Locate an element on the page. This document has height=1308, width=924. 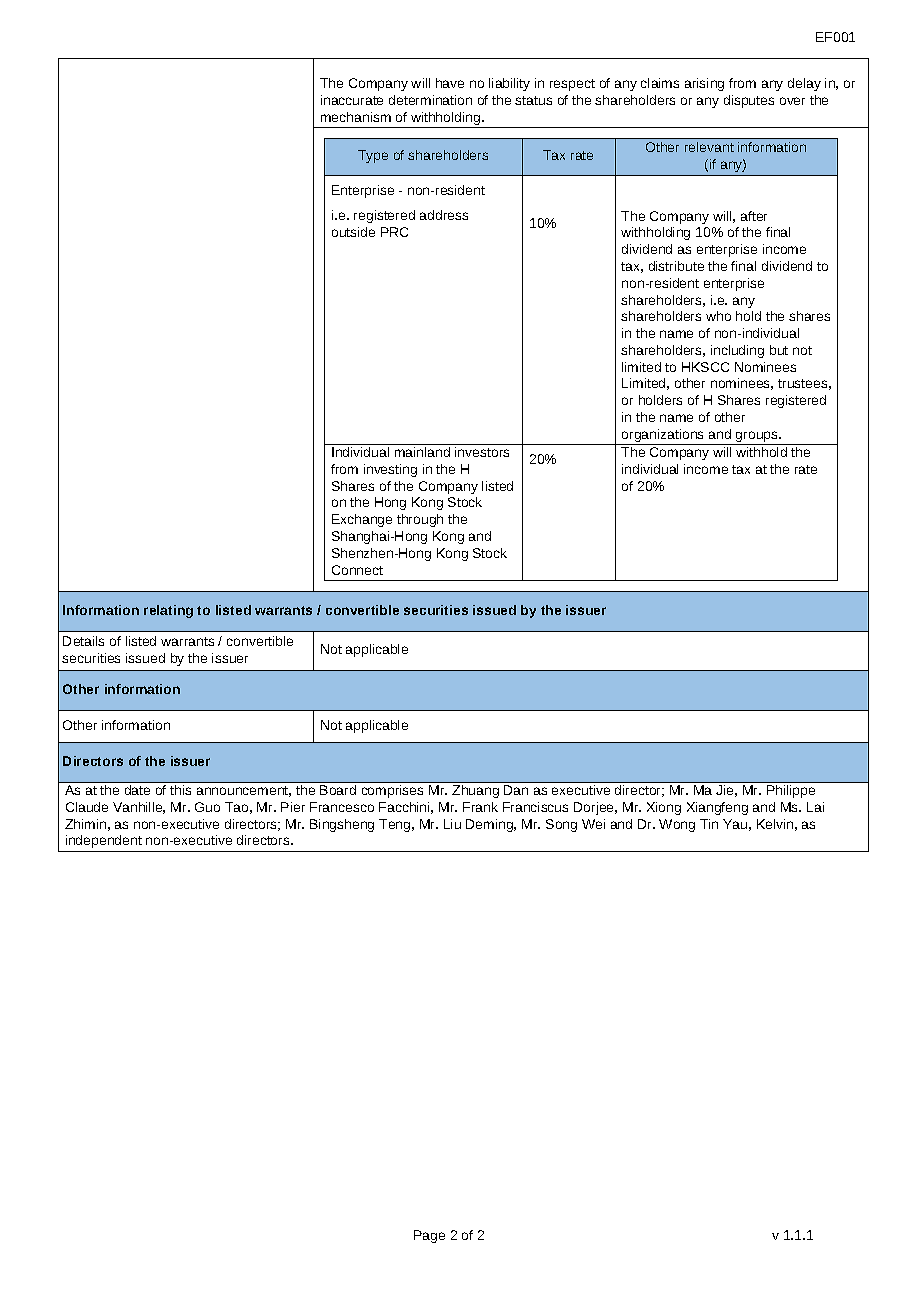
Xiong is located at coordinates (664, 808).
